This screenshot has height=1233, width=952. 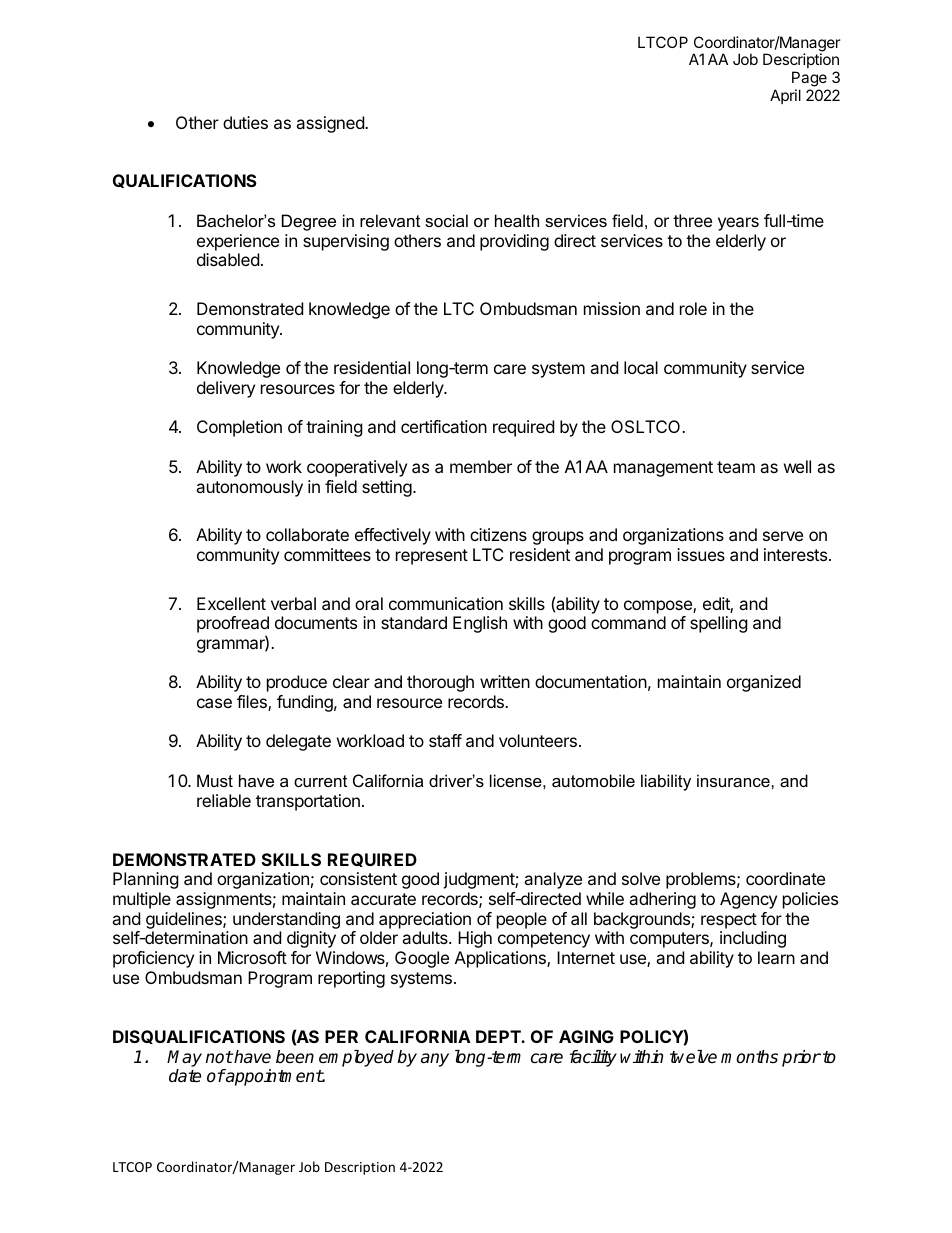 What do you see at coordinates (445, 740) in the screenshot?
I see `staff` at bounding box center [445, 740].
